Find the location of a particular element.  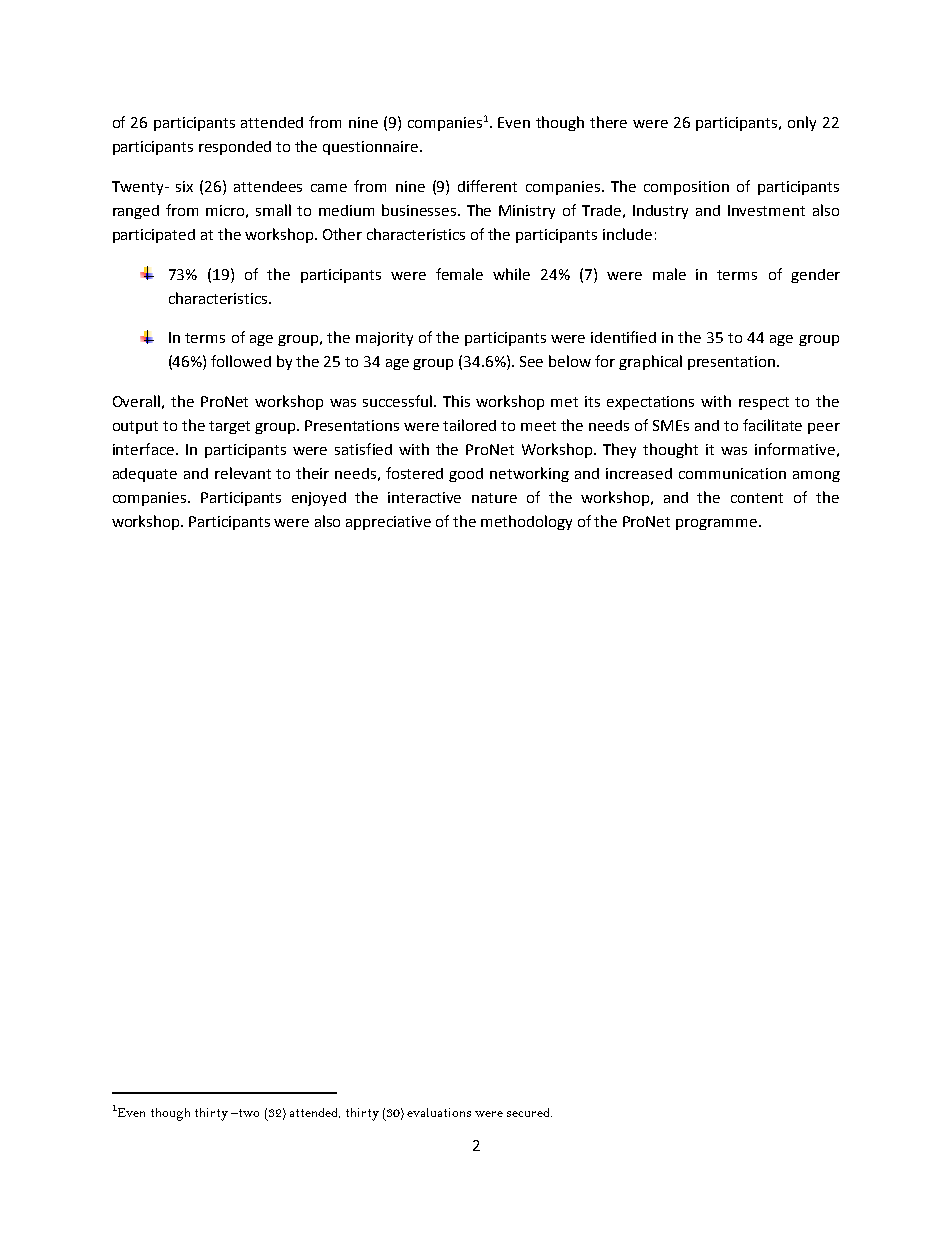

different is located at coordinates (487, 186).
